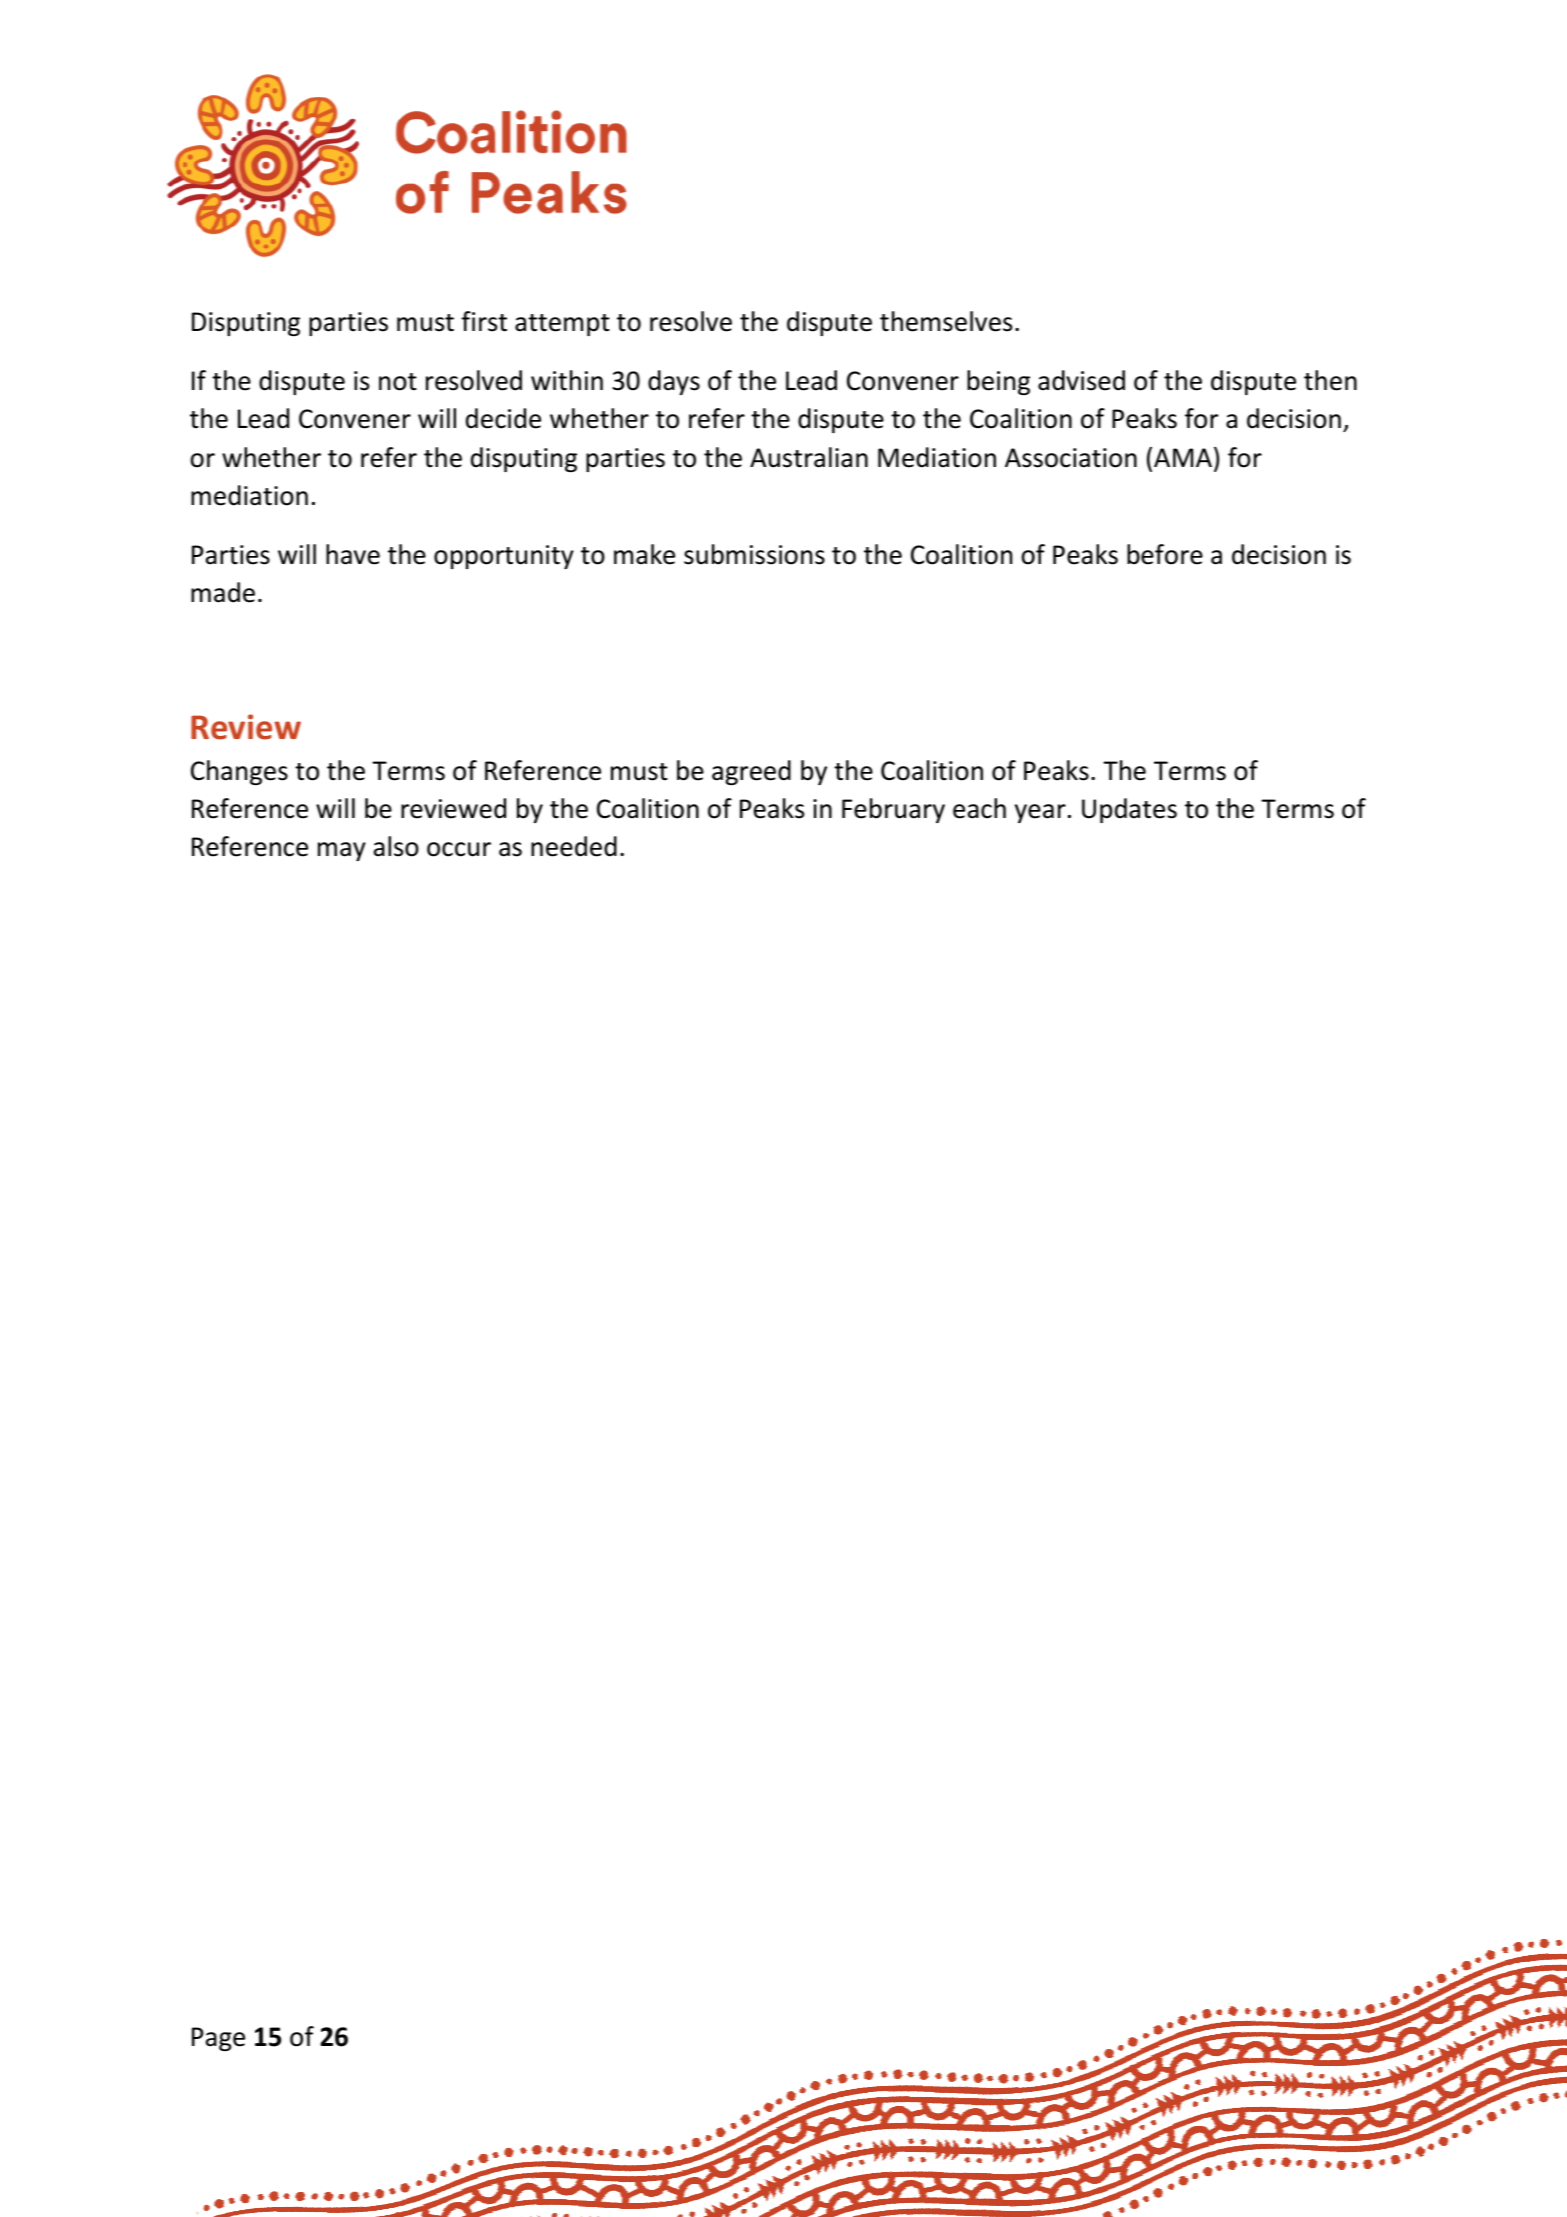 This screenshot has height=2217, width=1567. I want to click on days, so click(674, 382).
